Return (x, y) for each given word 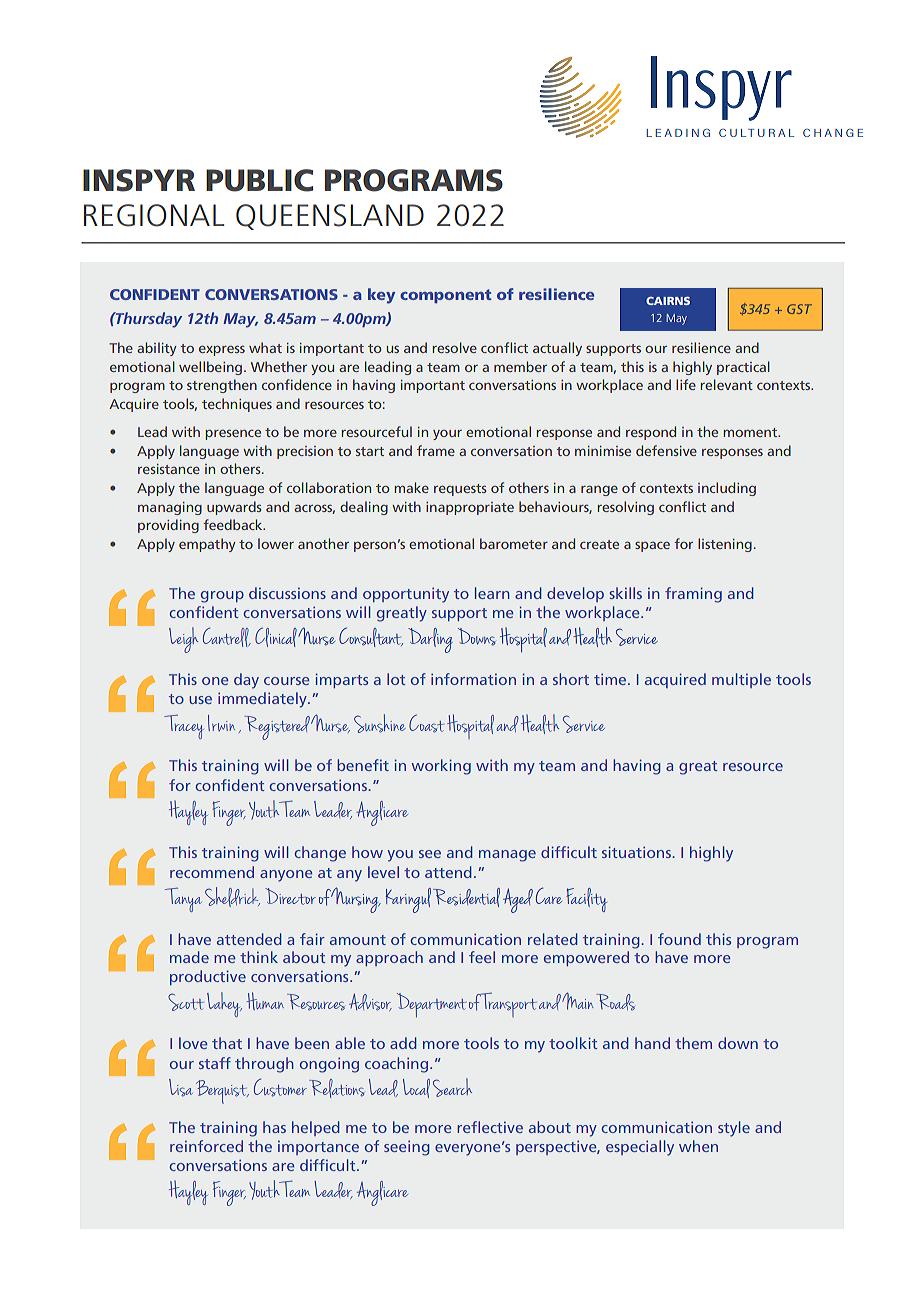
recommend (212, 872)
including (727, 489)
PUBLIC (259, 180)
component (446, 296)
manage (507, 856)
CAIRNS (668, 301)
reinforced (206, 1146)
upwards (234, 508)
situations (637, 852)
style (734, 1129)
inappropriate (470, 508)
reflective (490, 1127)
